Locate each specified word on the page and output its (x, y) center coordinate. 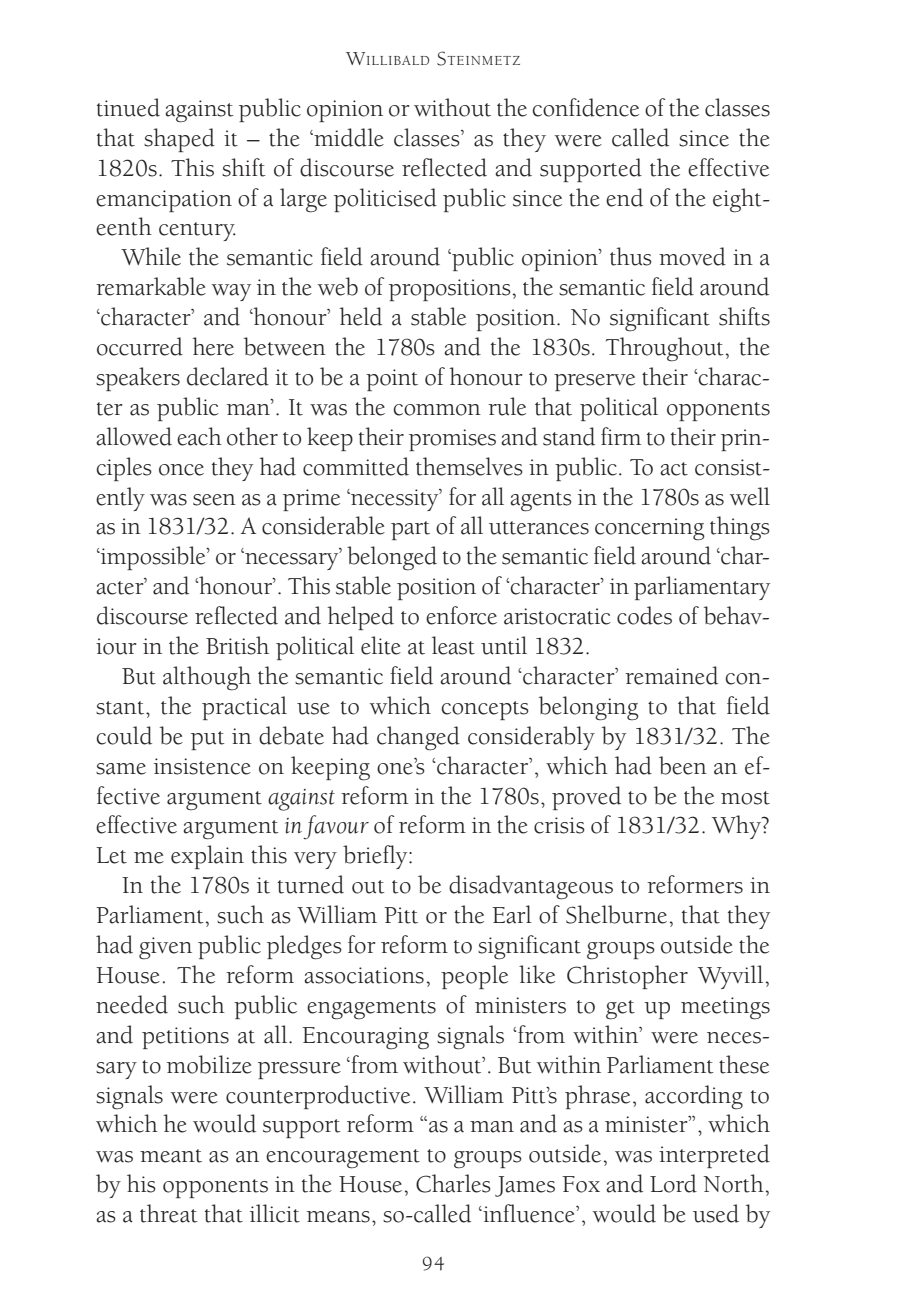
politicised (385, 200)
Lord (673, 1183)
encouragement (343, 1159)
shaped (179, 140)
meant (171, 1156)
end (624, 197)
